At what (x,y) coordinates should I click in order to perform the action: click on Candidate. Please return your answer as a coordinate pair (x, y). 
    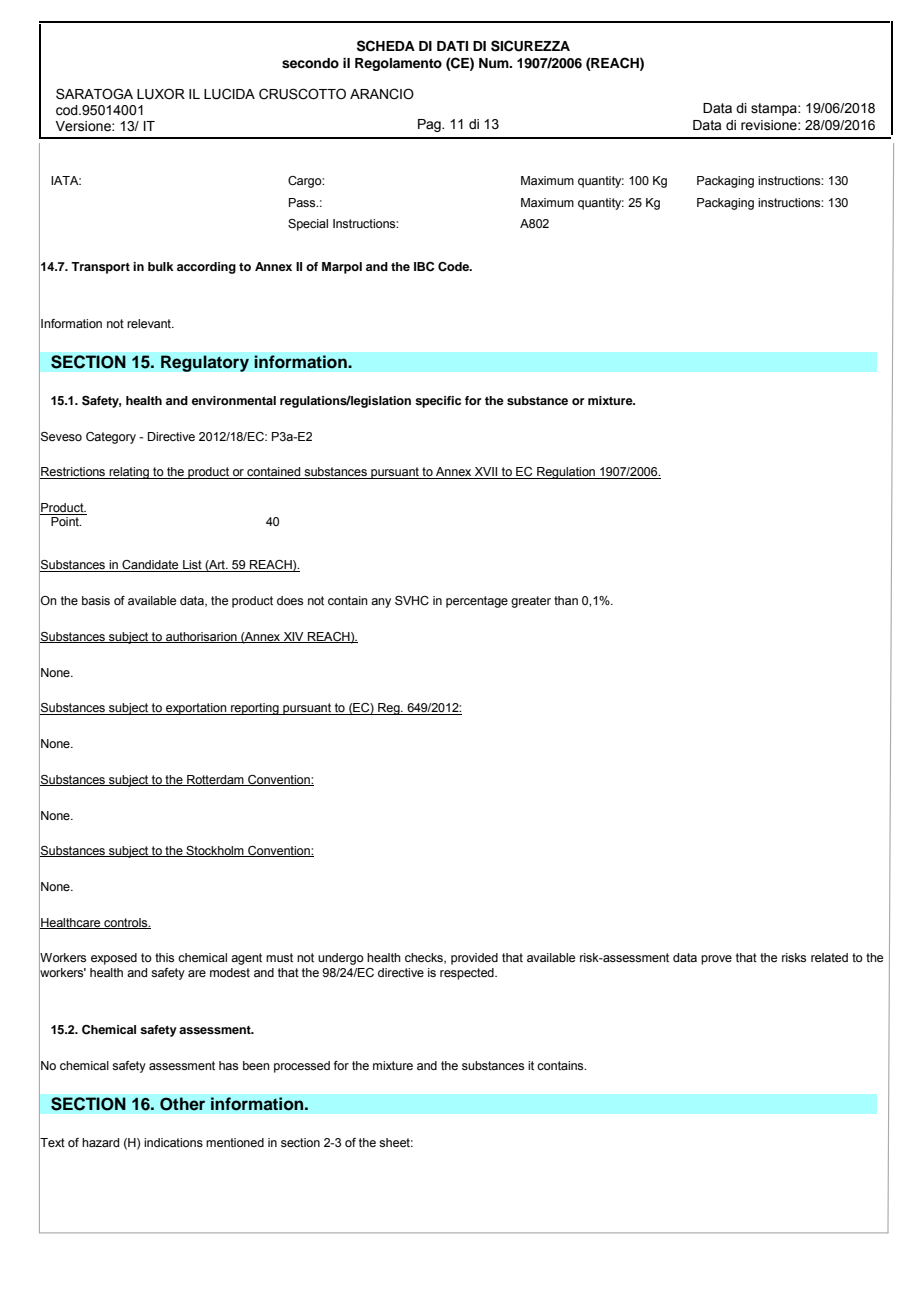
    Looking at the image, I should click on (150, 566).
